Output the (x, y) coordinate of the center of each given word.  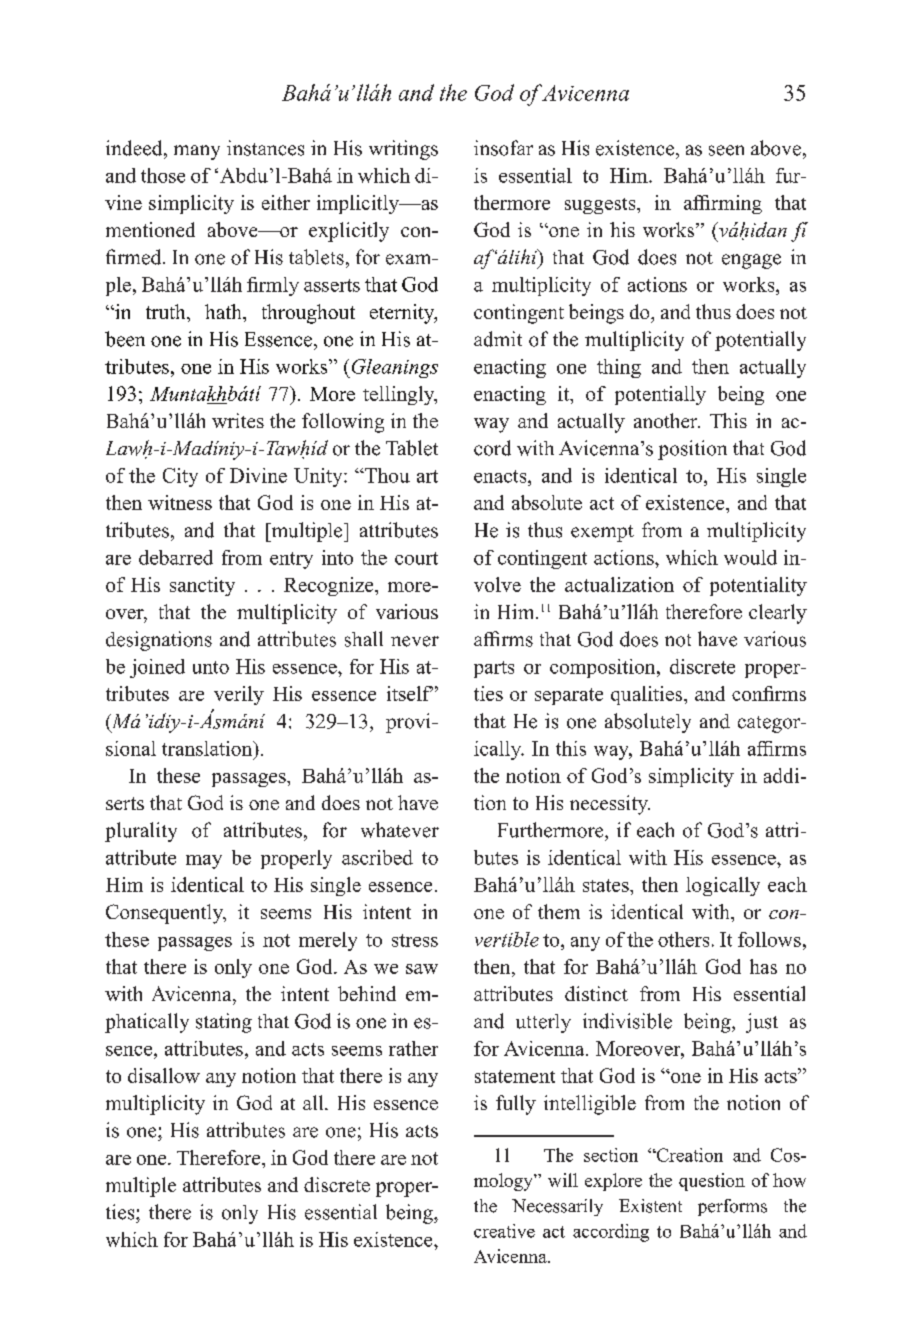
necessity (610, 805)
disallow (164, 1075)
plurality (141, 832)
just (762, 1023)
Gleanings (393, 368)
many (197, 152)
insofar (503, 148)
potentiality (758, 586)
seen (726, 150)
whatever (400, 830)
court (416, 558)
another (667, 420)
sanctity (202, 586)
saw (422, 969)
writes (238, 420)
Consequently (165, 914)
